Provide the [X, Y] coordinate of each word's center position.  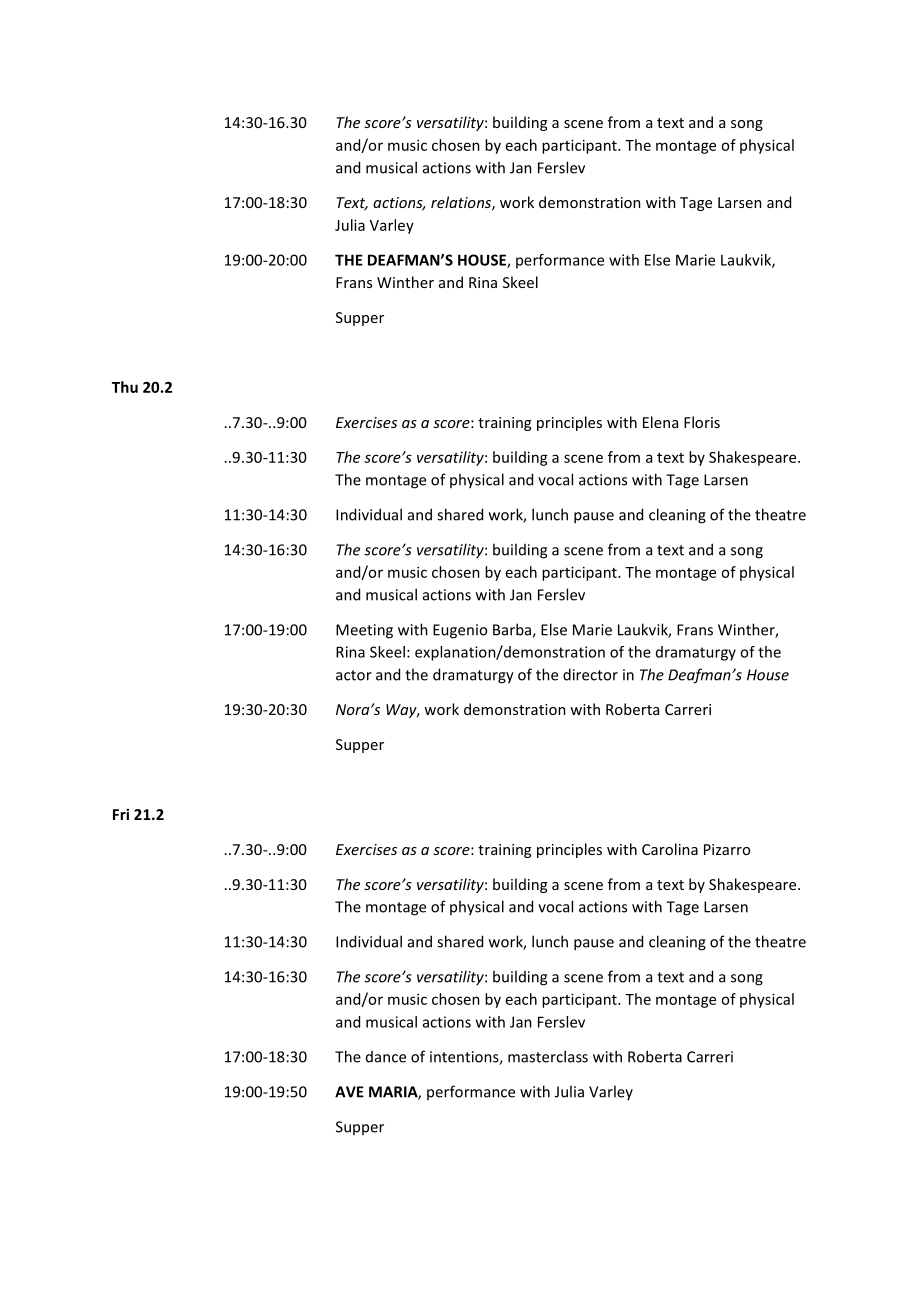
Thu [125, 387]
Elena [660, 422]
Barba [513, 630]
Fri [121, 814]
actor [354, 675]
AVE [349, 1092]
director [590, 674]
